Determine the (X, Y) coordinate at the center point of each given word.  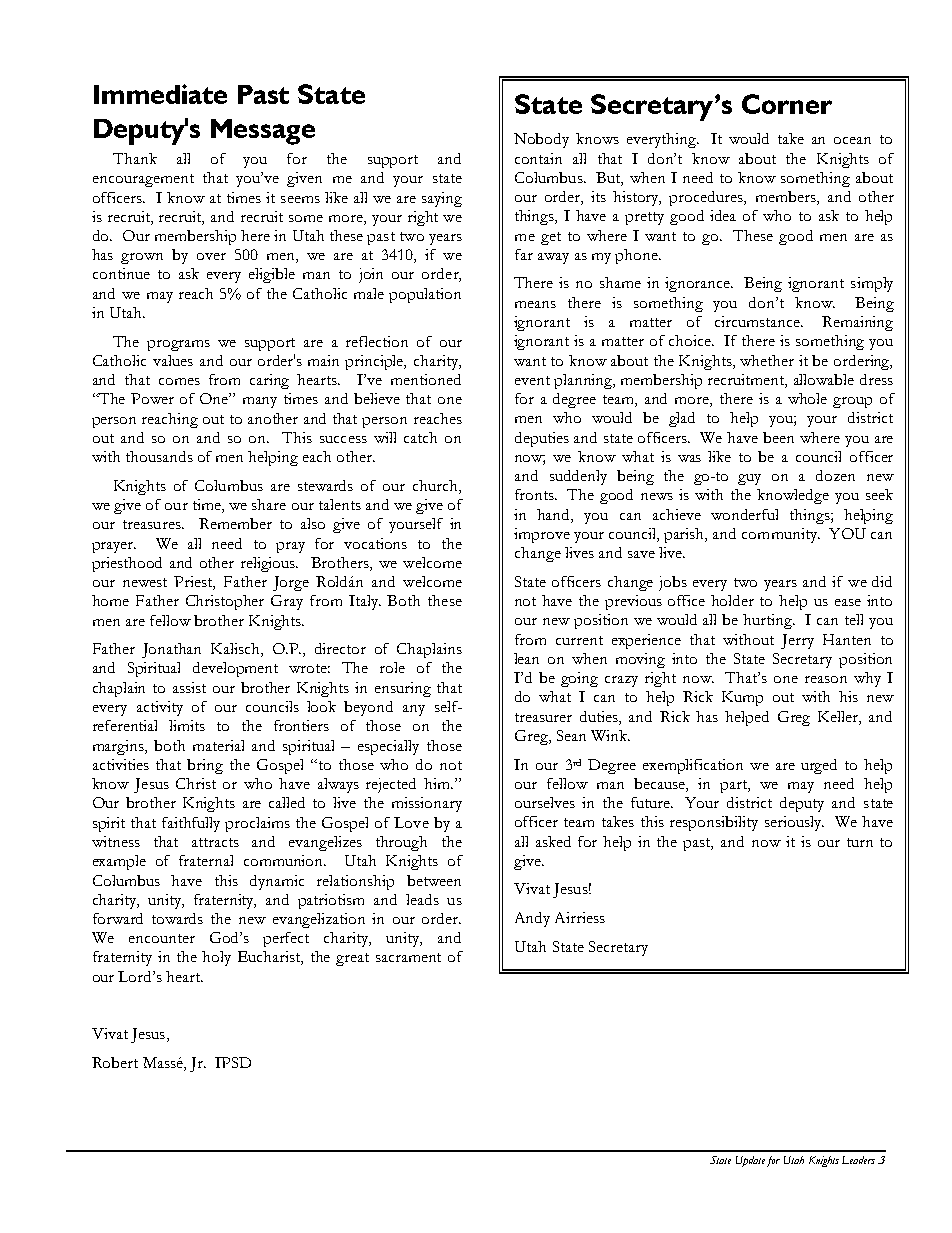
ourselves (545, 802)
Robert (115, 1062)
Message (263, 132)
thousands (159, 456)
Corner (787, 104)
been (778, 437)
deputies (542, 439)
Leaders (858, 1160)
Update (750, 1161)
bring (205, 766)
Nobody (541, 140)
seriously (794, 823)
